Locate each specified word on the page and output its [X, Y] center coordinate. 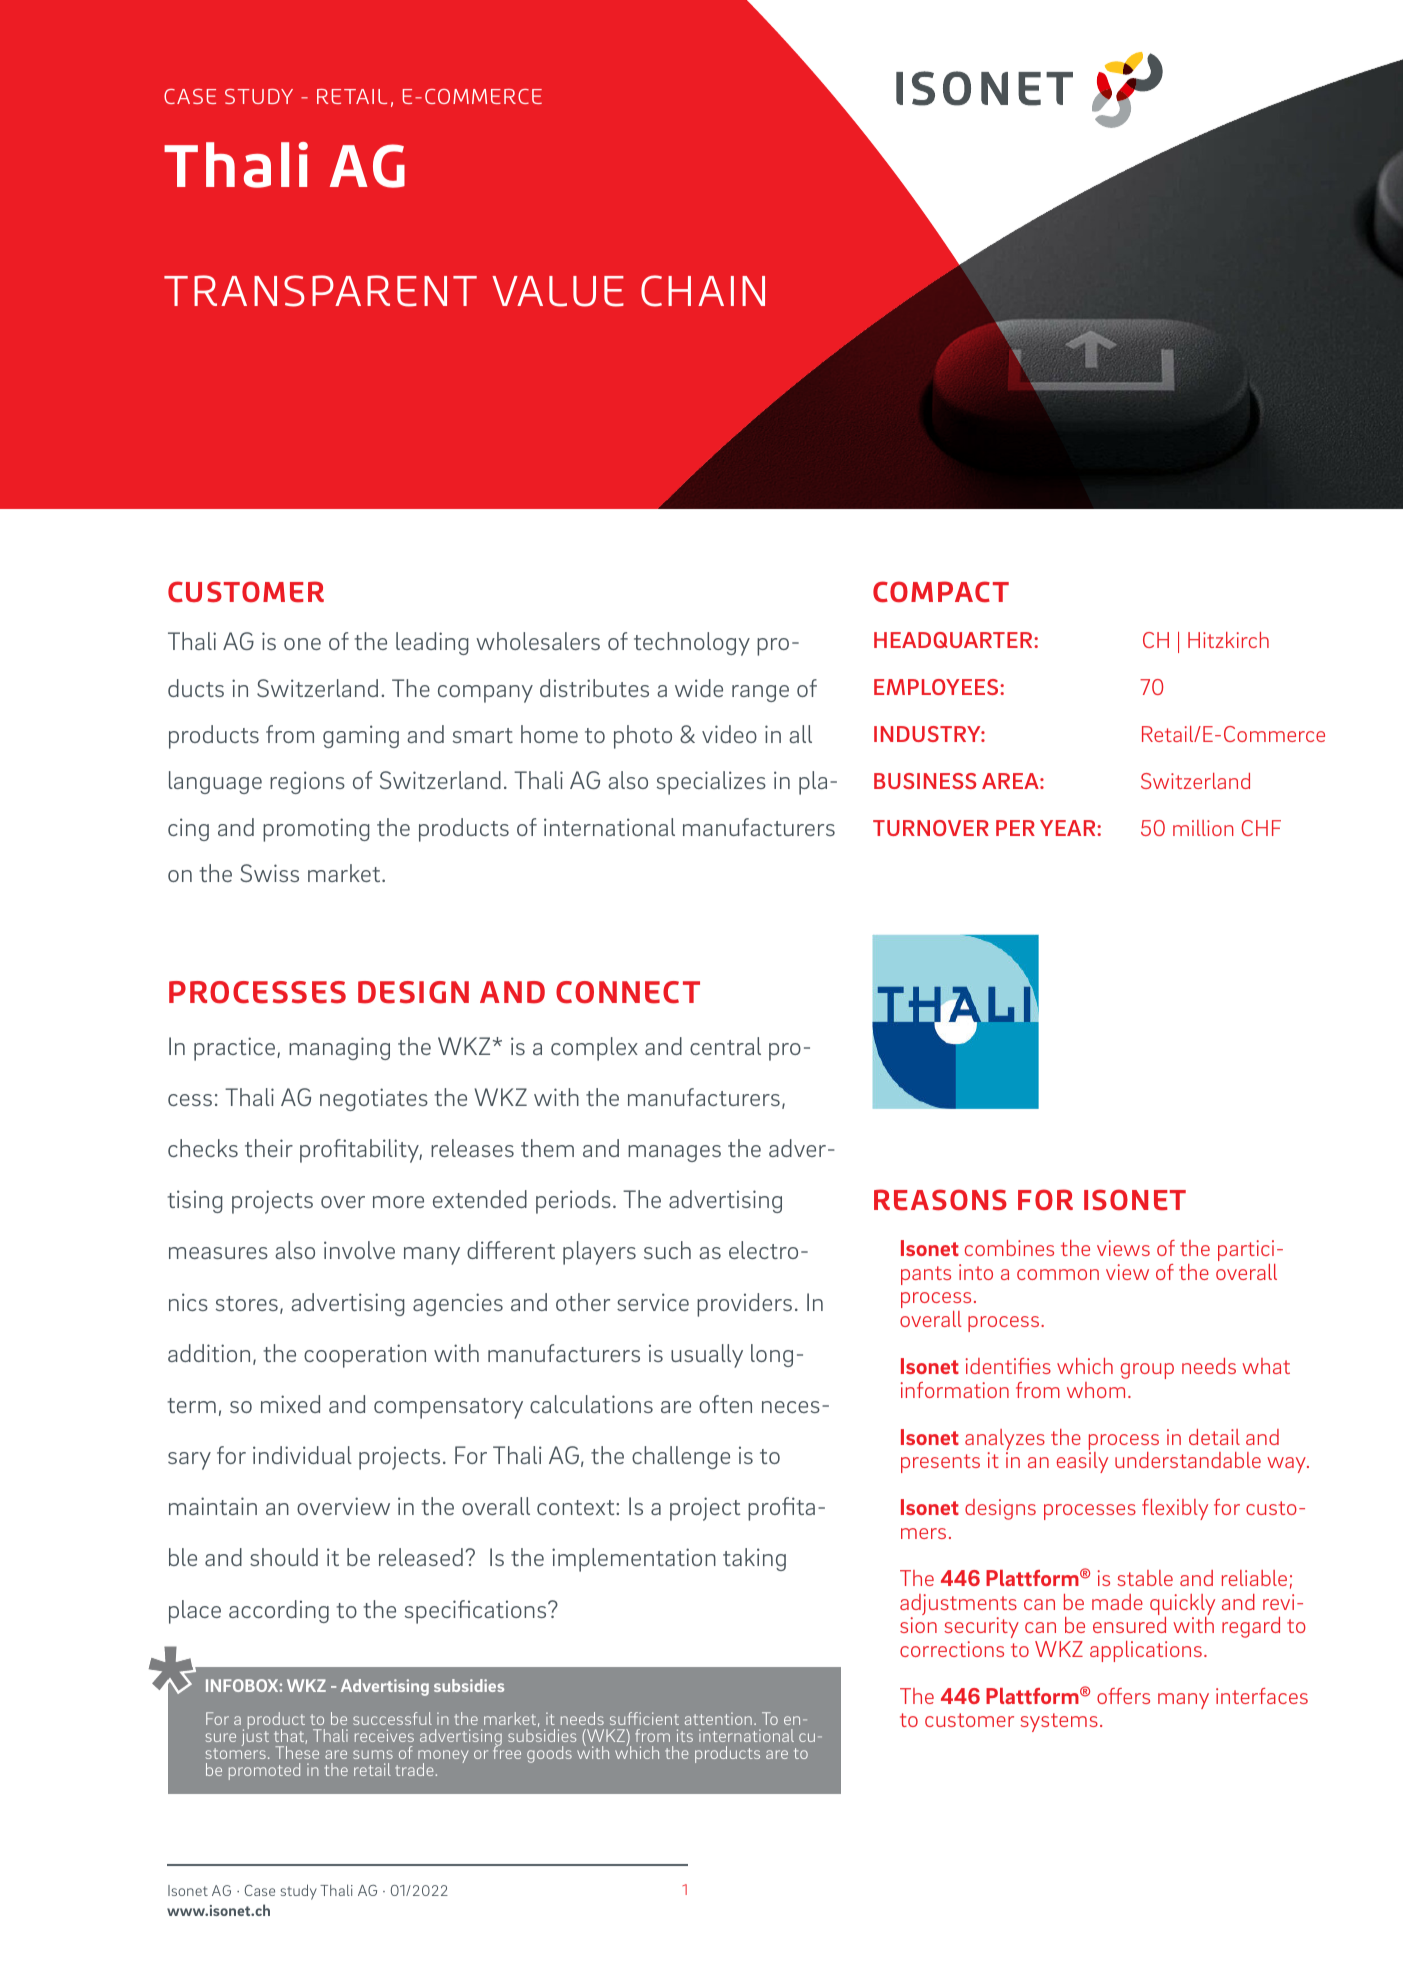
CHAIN [703, 291]
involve [359, 1250]
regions [307, 782]
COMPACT [941, 592]
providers [744, 1305]
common [1058, 1274]
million [1203, 828]
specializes [711, 783]
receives [384, 1735]
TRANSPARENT [320, 291]
